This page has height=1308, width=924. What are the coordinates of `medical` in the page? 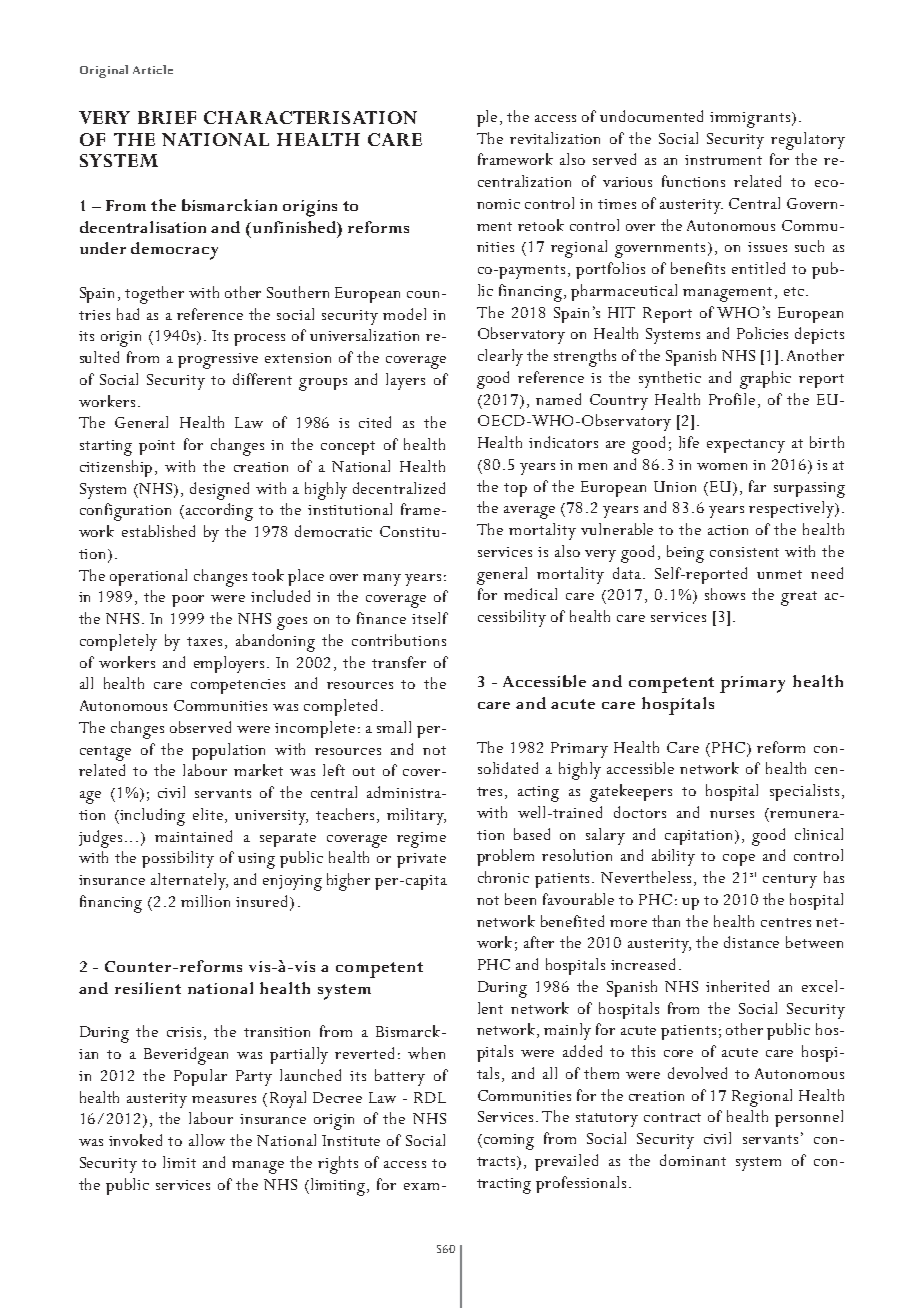 It's located at (530, 594).
